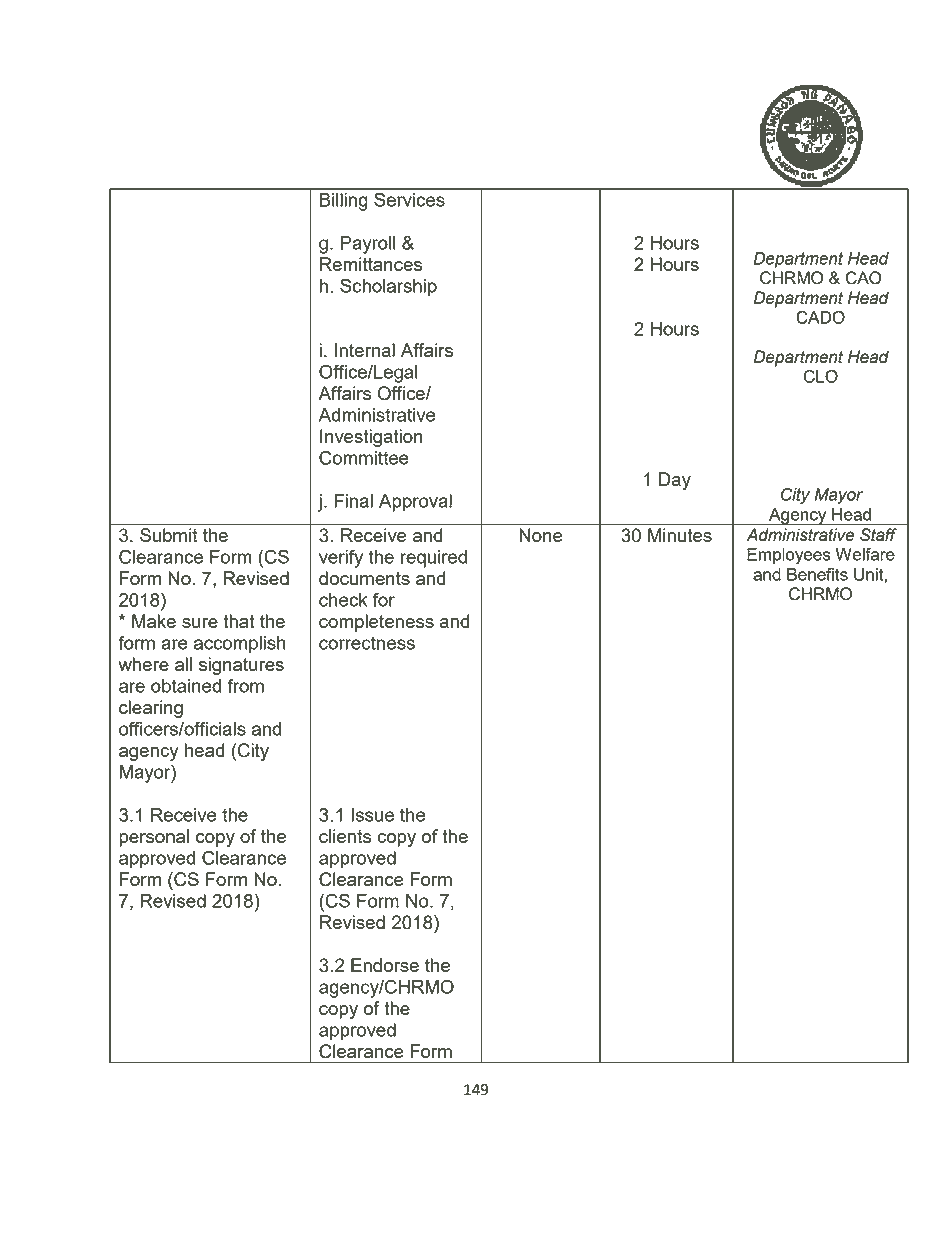 The width and height of the screenshot is (952, 1233). I want to click on Employees, so click(789, 556).
